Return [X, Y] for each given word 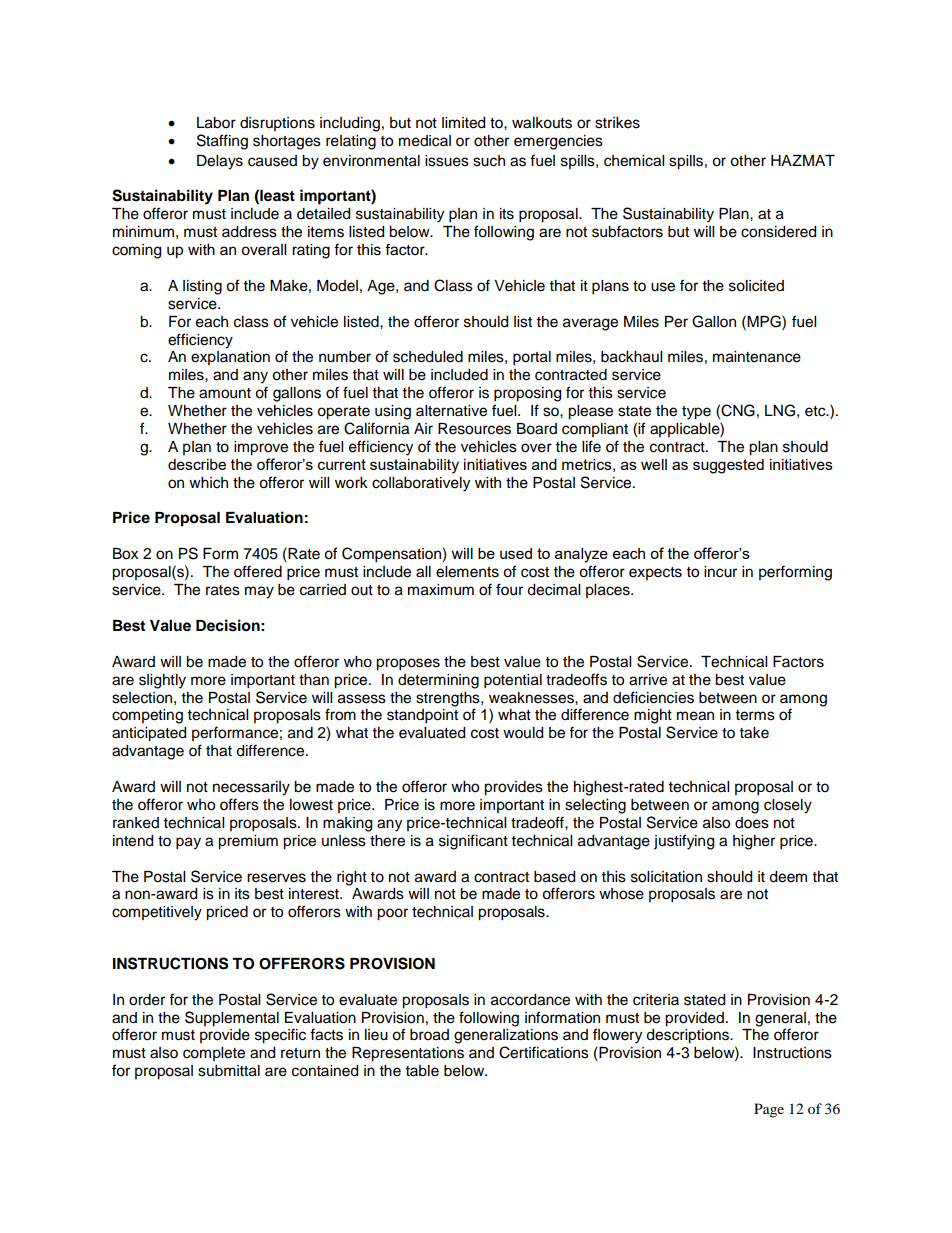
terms [755, 715]
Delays [220, 162]
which [208, 483]
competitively [157, 913]
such [489, 161]
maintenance [757, 357]
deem [788, 877]
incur [720, 572]
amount [225, 393]
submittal [229, 1071]
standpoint [422, 716]
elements [467, 572]
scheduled [428, 357]
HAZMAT [803, 160]
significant [473, 842]
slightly [162, 681]
